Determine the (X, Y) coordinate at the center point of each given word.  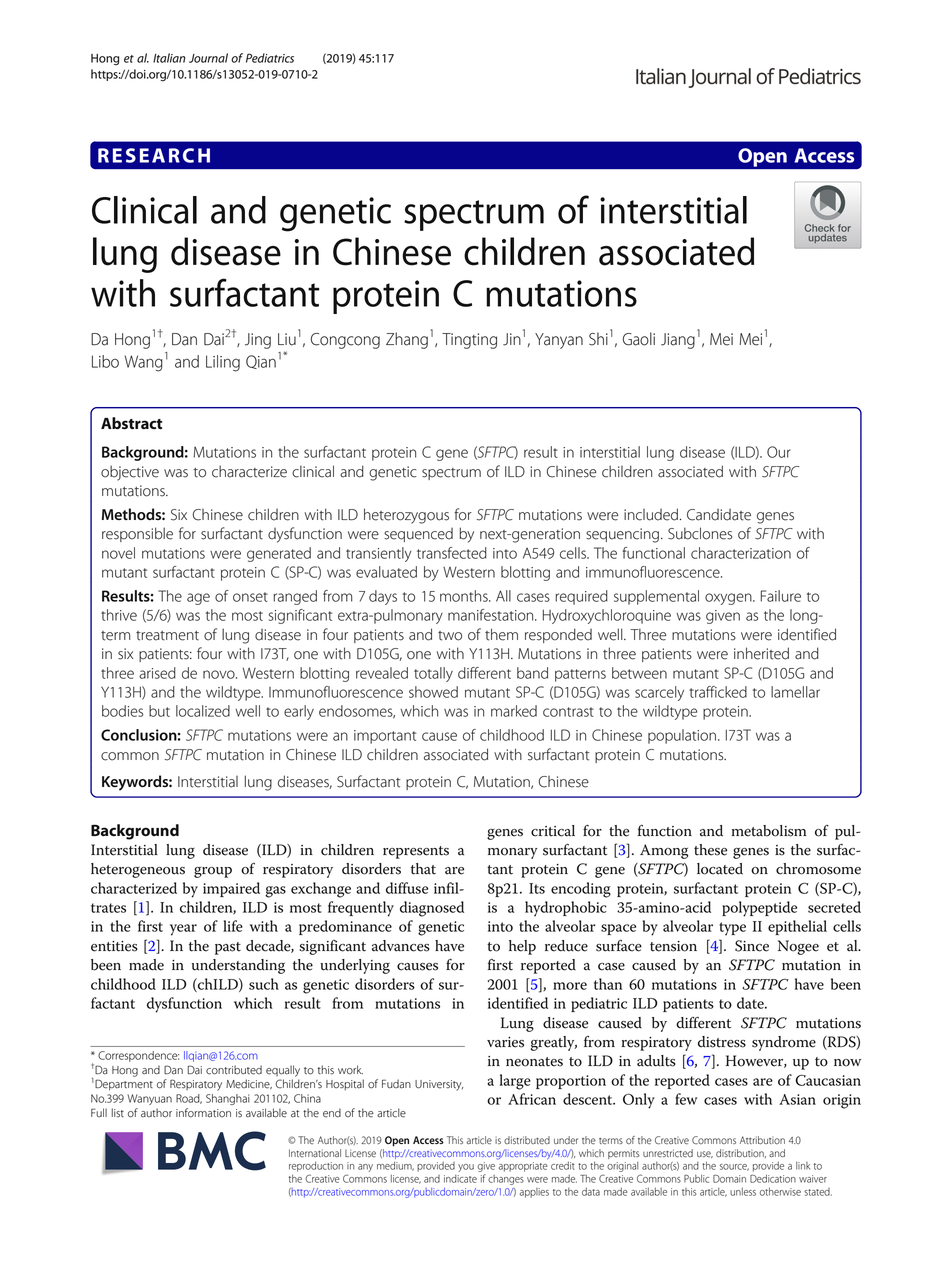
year (183, 930)
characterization (741, 553)
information (203, 1113)
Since (752, 946)
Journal (208, 58)
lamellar (795, 692)
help (522, 947)
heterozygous (406, 516)
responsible (137, 534)
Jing (258, 341)
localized (203, 711)
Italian (169, 58)
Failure (781, 596)
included (651, 514)
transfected (452, 553)
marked (514, 711)
